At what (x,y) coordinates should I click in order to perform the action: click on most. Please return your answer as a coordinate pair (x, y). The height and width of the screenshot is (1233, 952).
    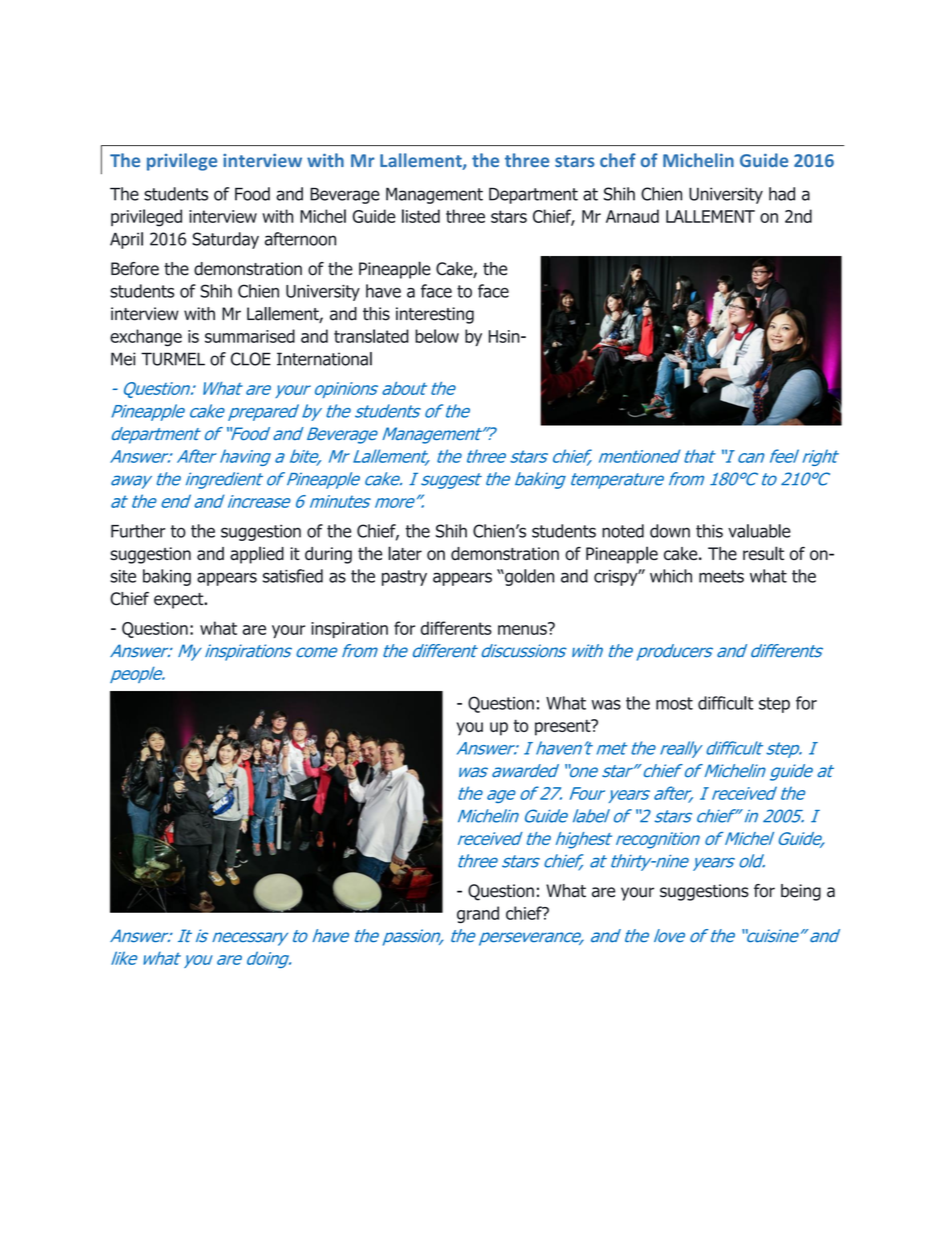
    Looking at the image, I should click on (674, 703).
